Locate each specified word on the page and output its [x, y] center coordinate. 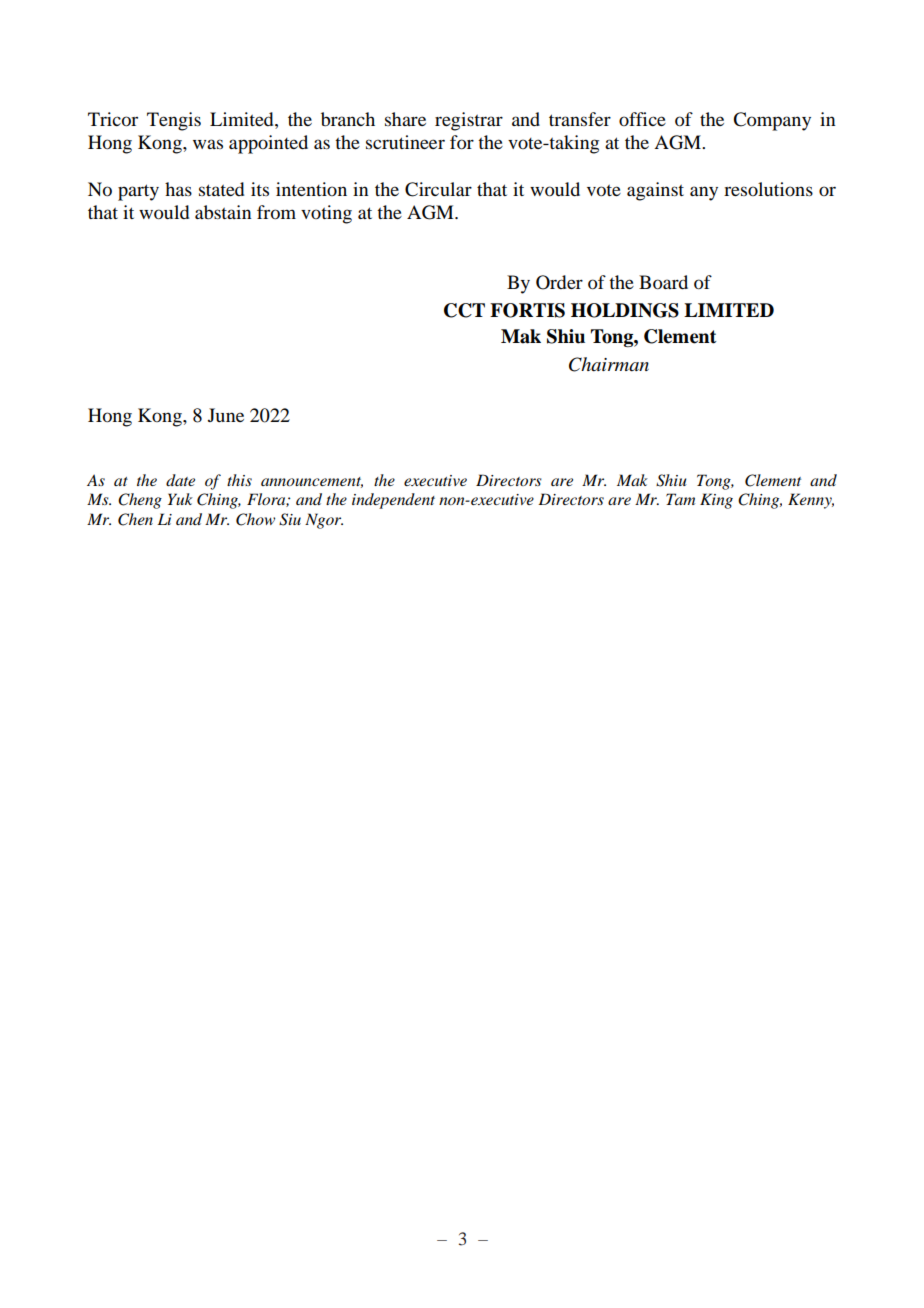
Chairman [609, 364]
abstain [223, 212]
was [208, 144]
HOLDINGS [625, 310]
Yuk [180, 499]
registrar [469, 121]
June [226, 415]
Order [559, 282]
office [642, 119]
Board [663, 282]
